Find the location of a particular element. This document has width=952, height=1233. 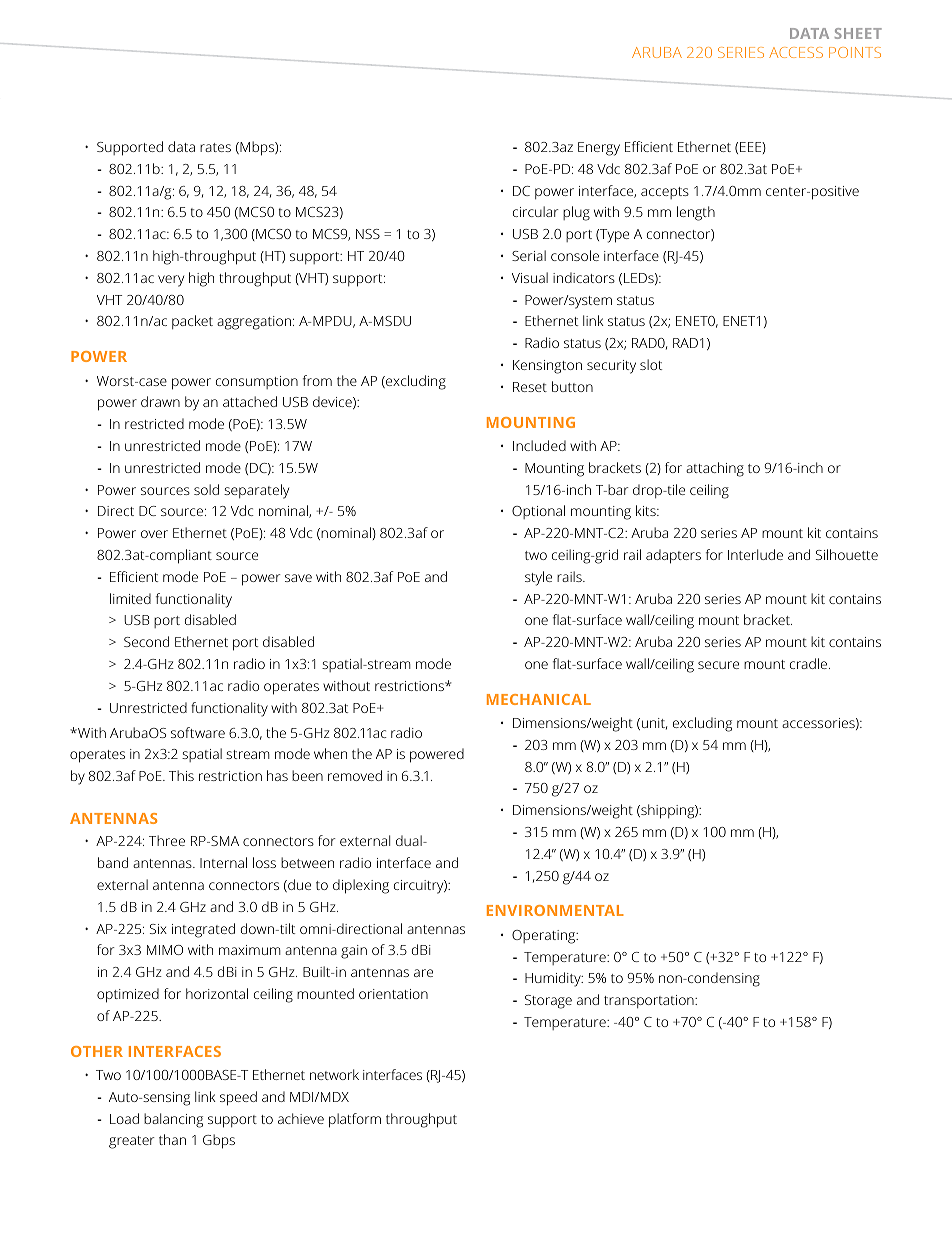

Reset is located at coordinates (530, 387).
